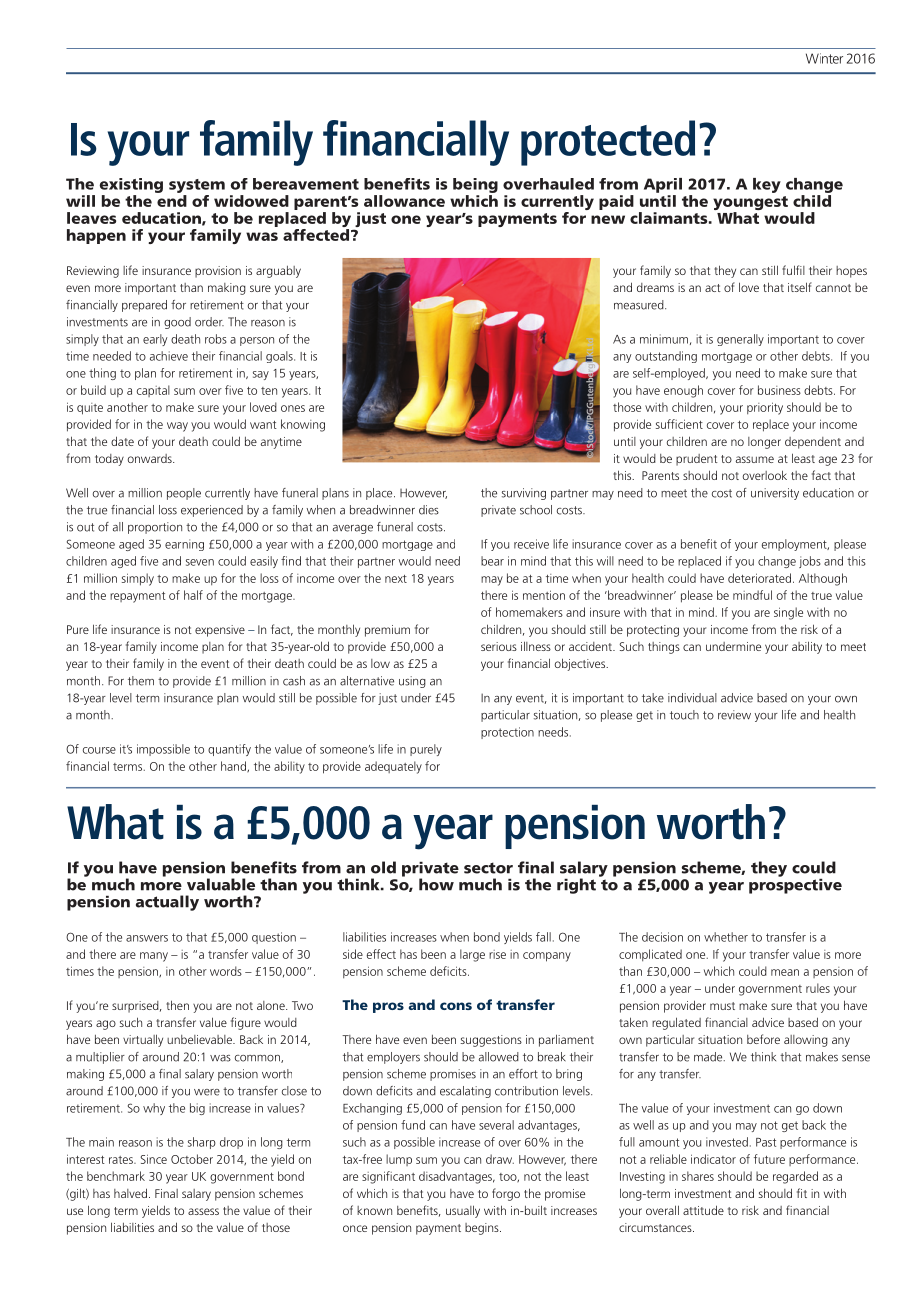 The image size is (924, 1308). Describe the element at coordinates (475, 185) in the screenshot. I see `being` at that location.
